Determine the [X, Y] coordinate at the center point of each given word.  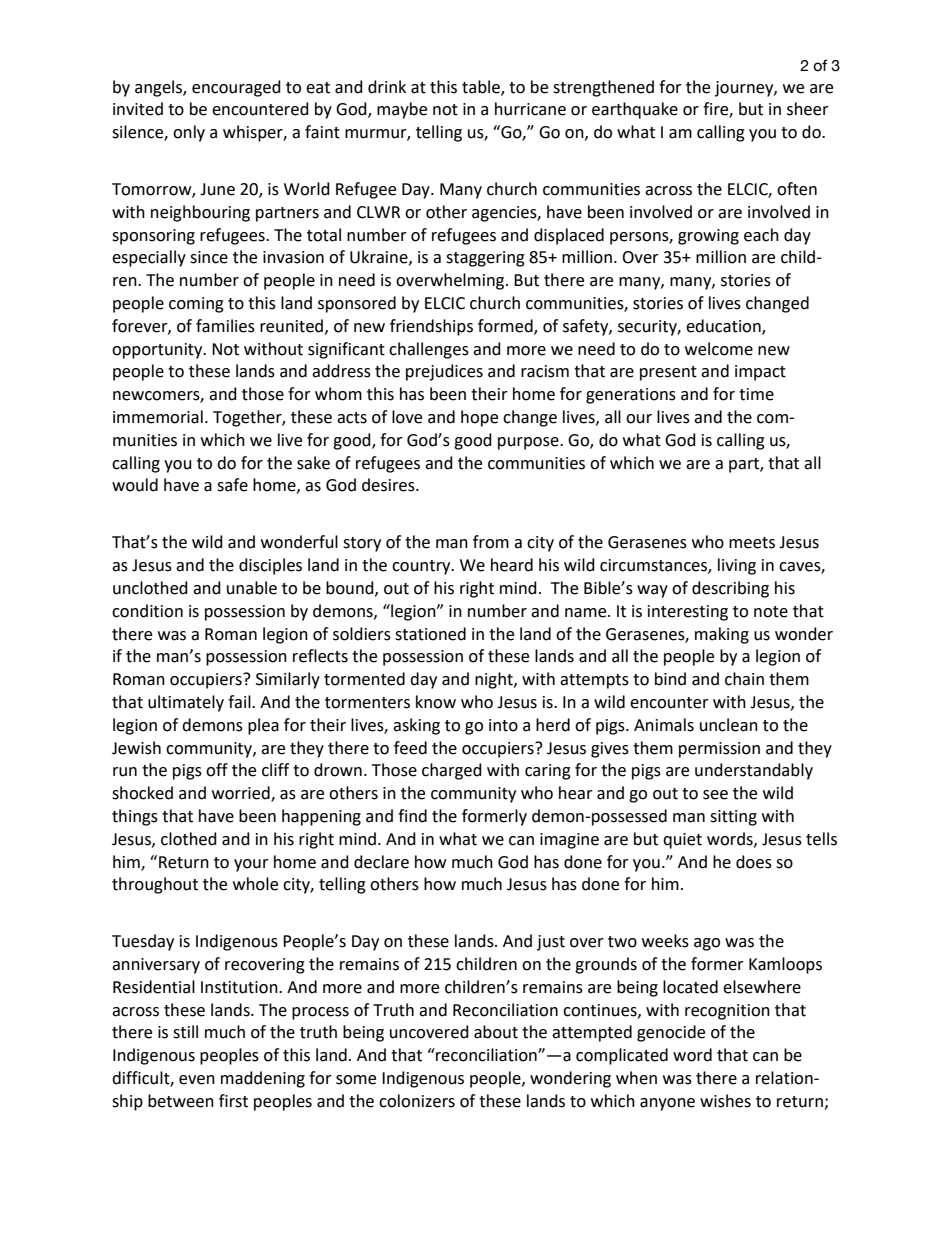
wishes [725, 1101]
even [197, 1080]
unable [252, 588]
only [189, 133]
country [422, 567]
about [496, 1032]
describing [730, 589]
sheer [808, 109]
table [482, 87]
